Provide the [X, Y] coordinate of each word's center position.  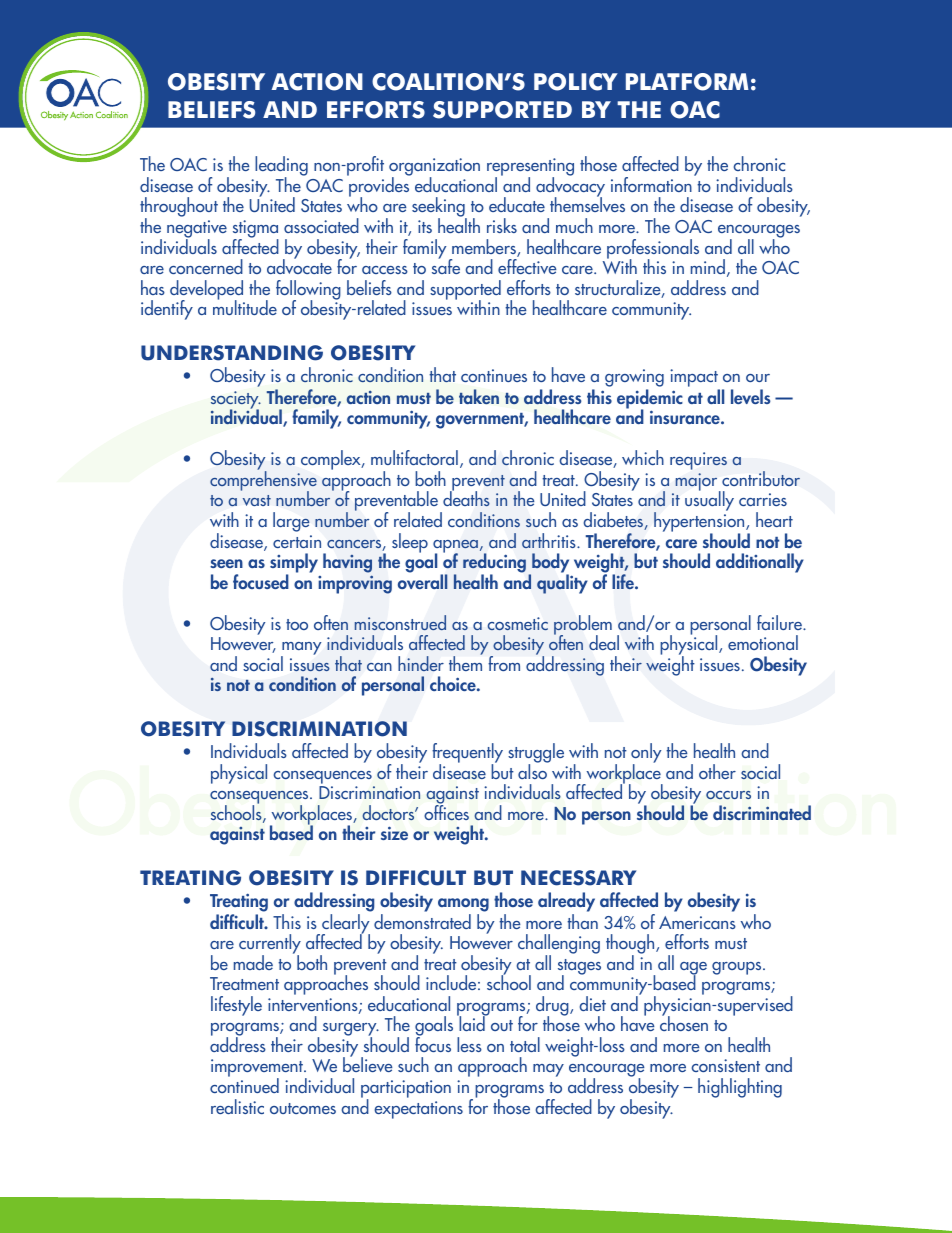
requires [698, 461]
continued [244, 1084]
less [469, 1044]
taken [479, 397]
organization [434, 168]
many [301, 650]
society [236, 401]
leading [281, 167]
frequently [467, 754]
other [717, 771]
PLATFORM [687, 82]
